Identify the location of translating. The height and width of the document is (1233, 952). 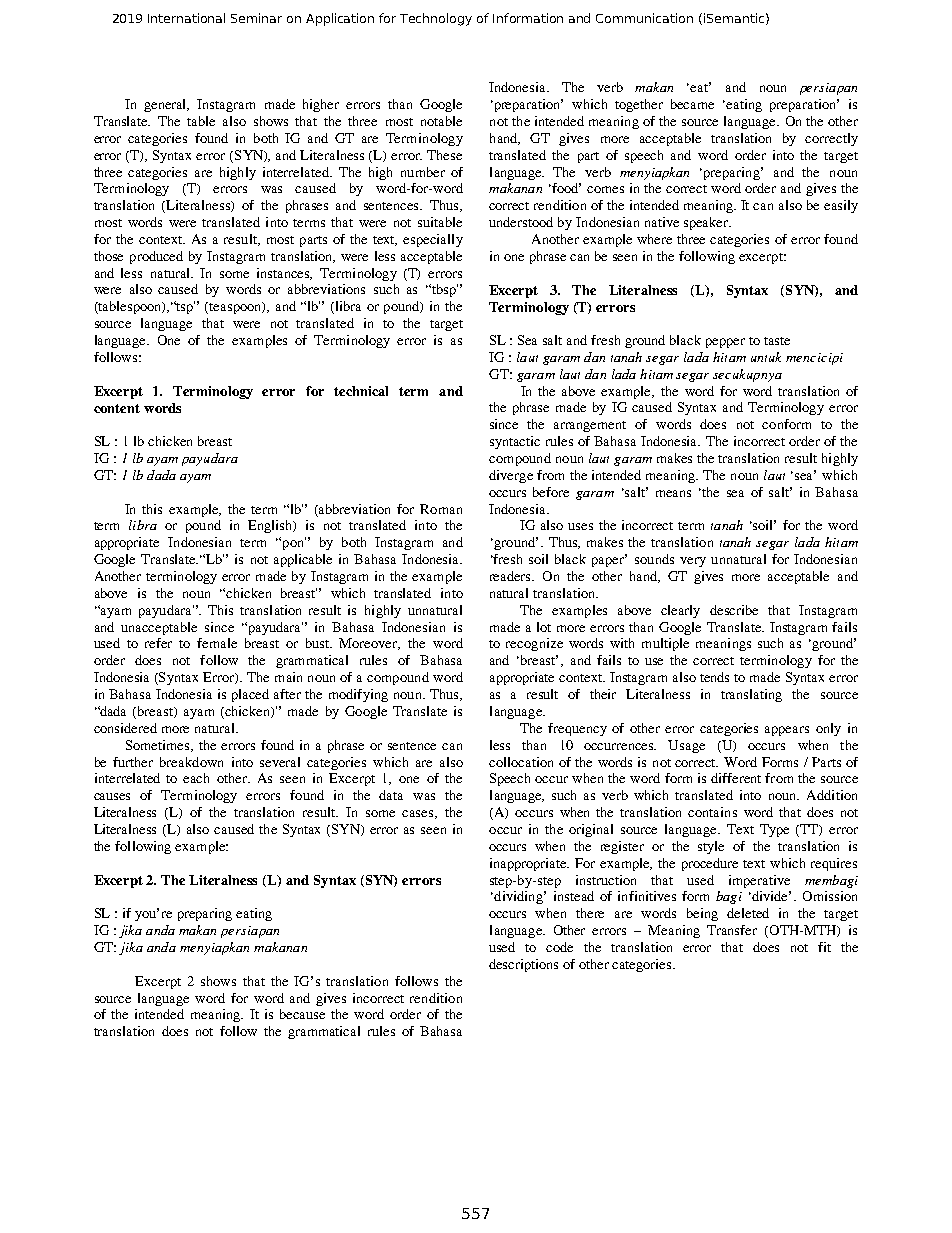
(751, 695).
